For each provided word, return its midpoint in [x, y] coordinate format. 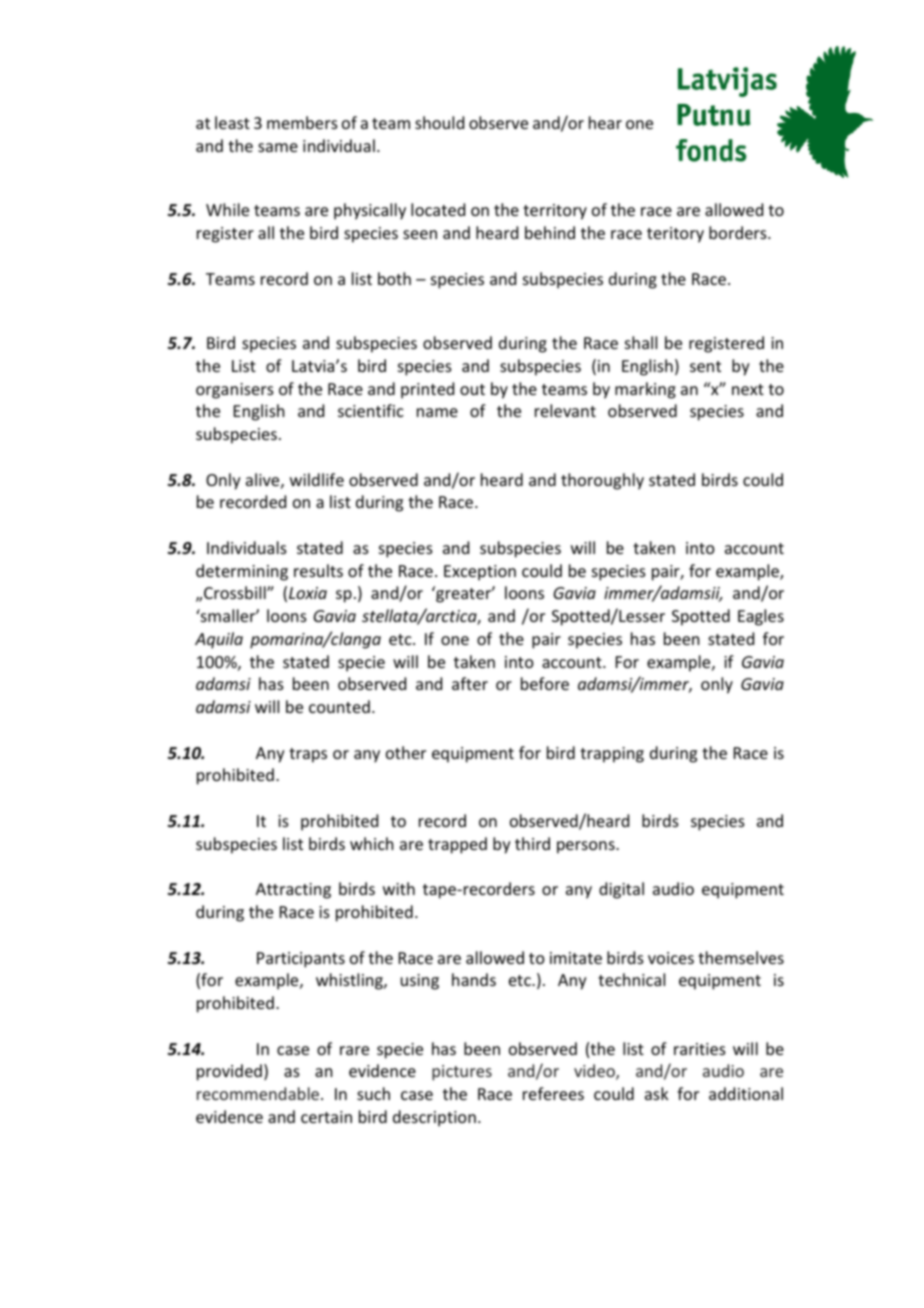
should [439, 122]
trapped [457, 845]
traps [308, 755]
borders [739, 232]
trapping [612, 755]
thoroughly [602, 481]
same [278, 147]
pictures [462, 1073]
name [437, 412]
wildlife [317, 479]
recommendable [259, 1093]
